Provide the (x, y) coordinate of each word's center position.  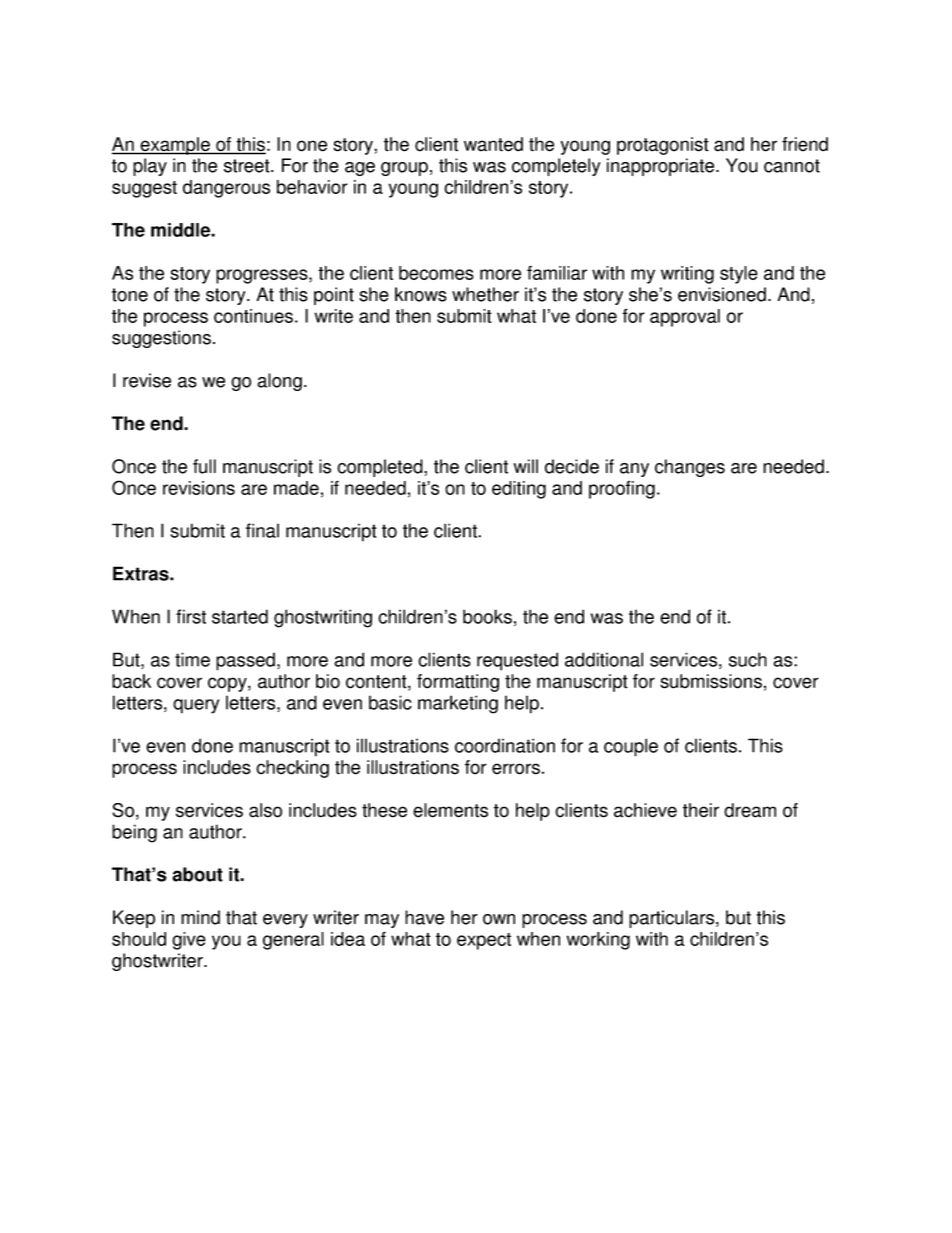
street (248, 166)
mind (200, 917)
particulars (673, 919)
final (262, 530)
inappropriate (662, 167)
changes (690, 468)
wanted (493, 144)
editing (519, 490)
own (499, 919)
